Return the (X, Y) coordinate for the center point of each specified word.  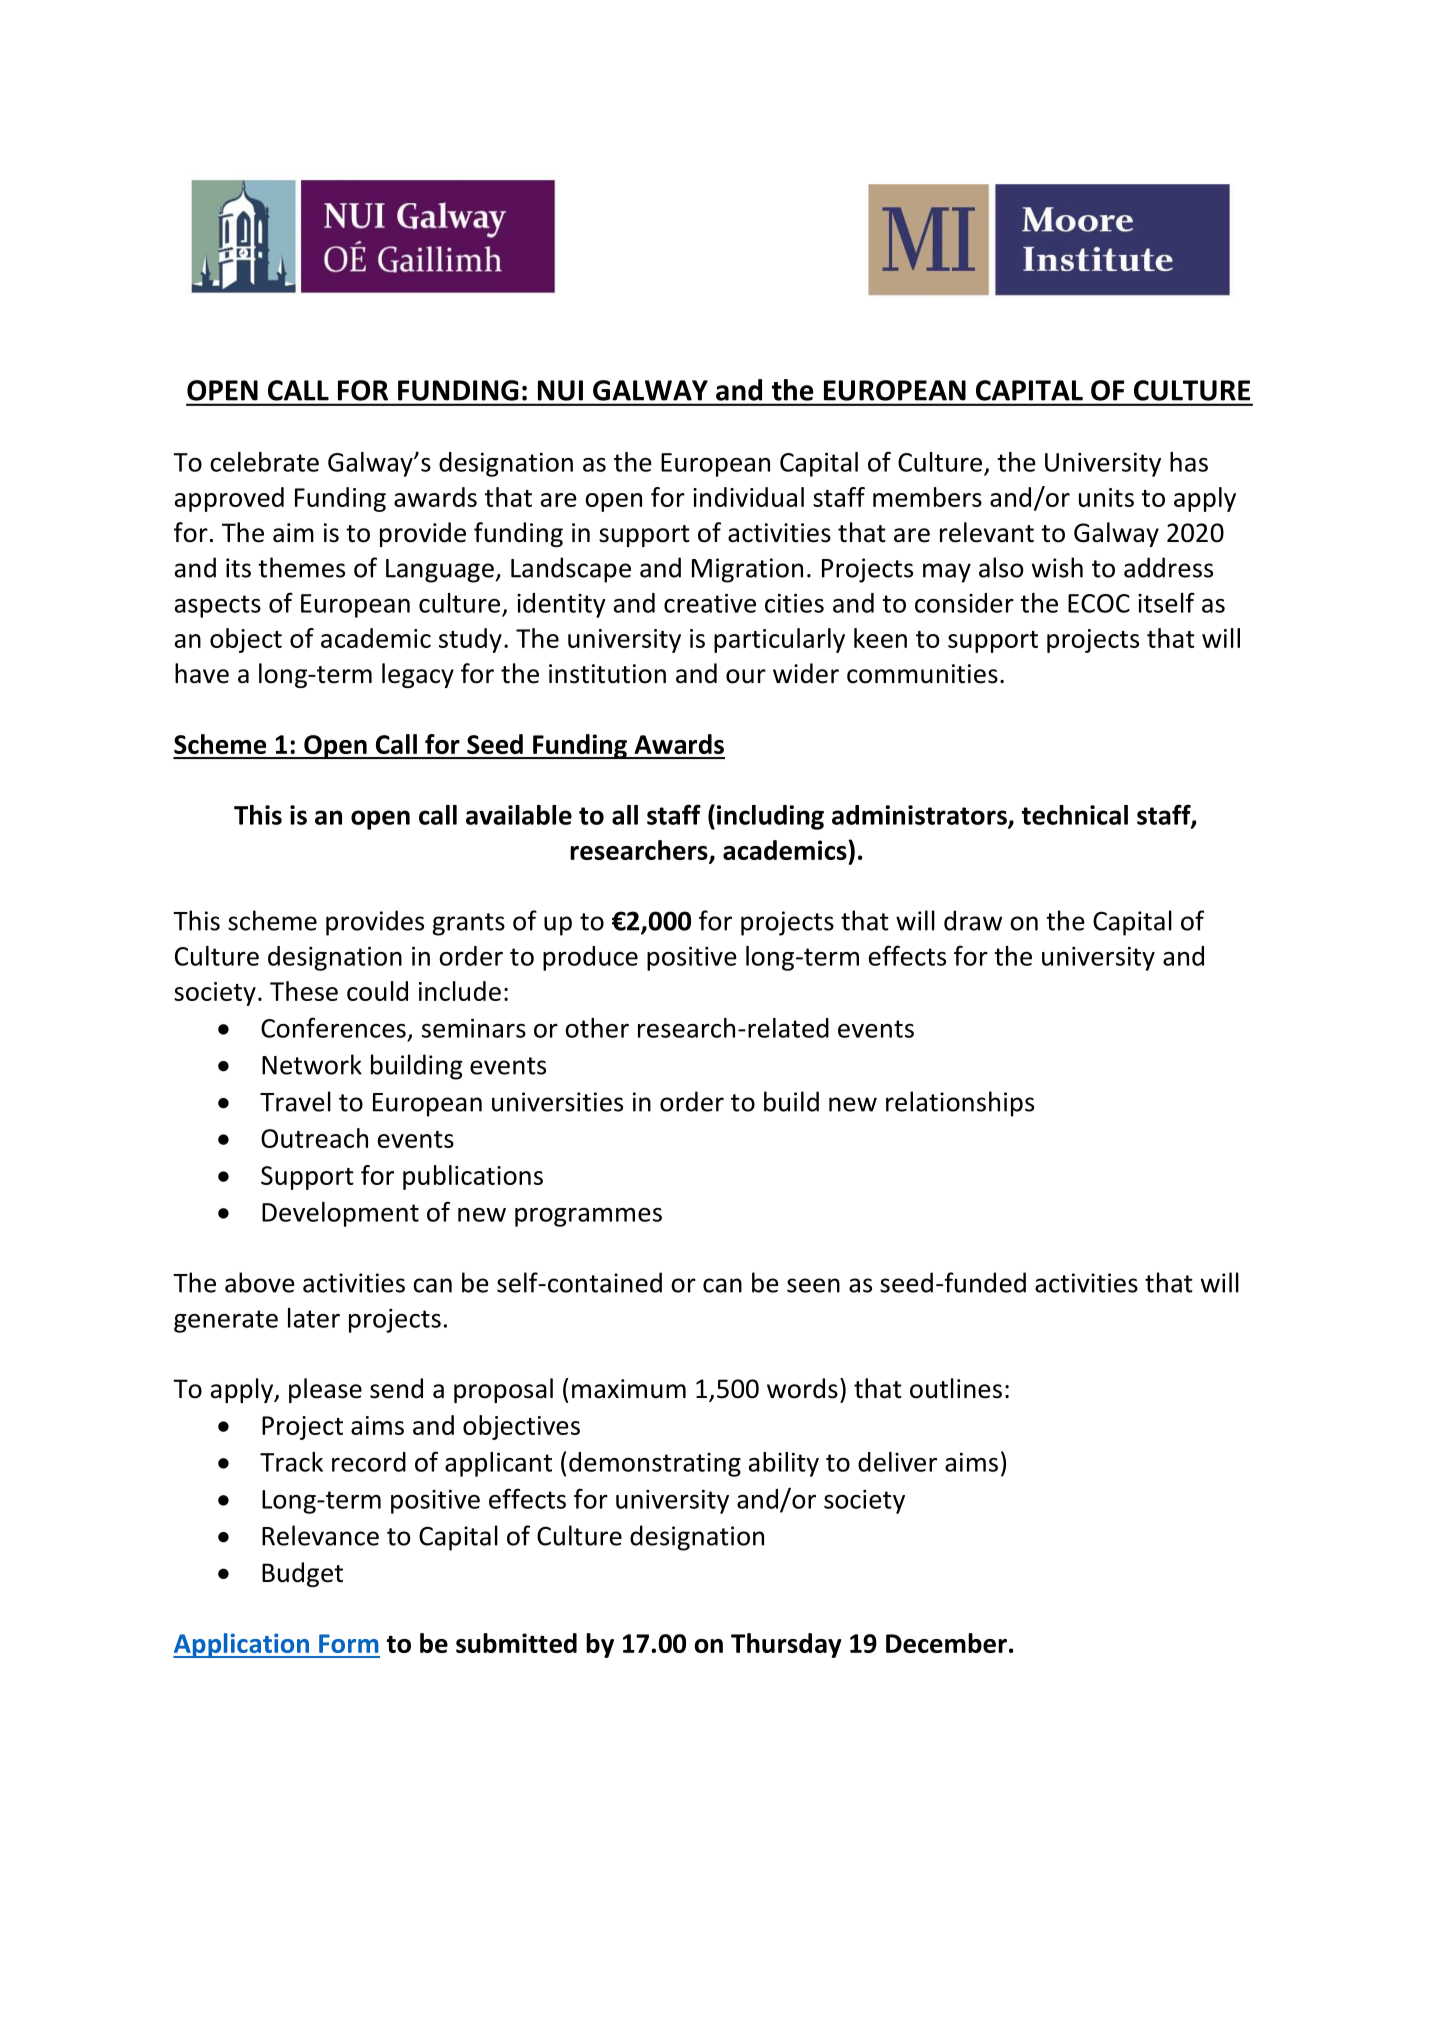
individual (748, 497)
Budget (302, 1574)
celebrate (264, 462)
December (946, 1643)
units (1106, 497)
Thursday (786, 1645)
